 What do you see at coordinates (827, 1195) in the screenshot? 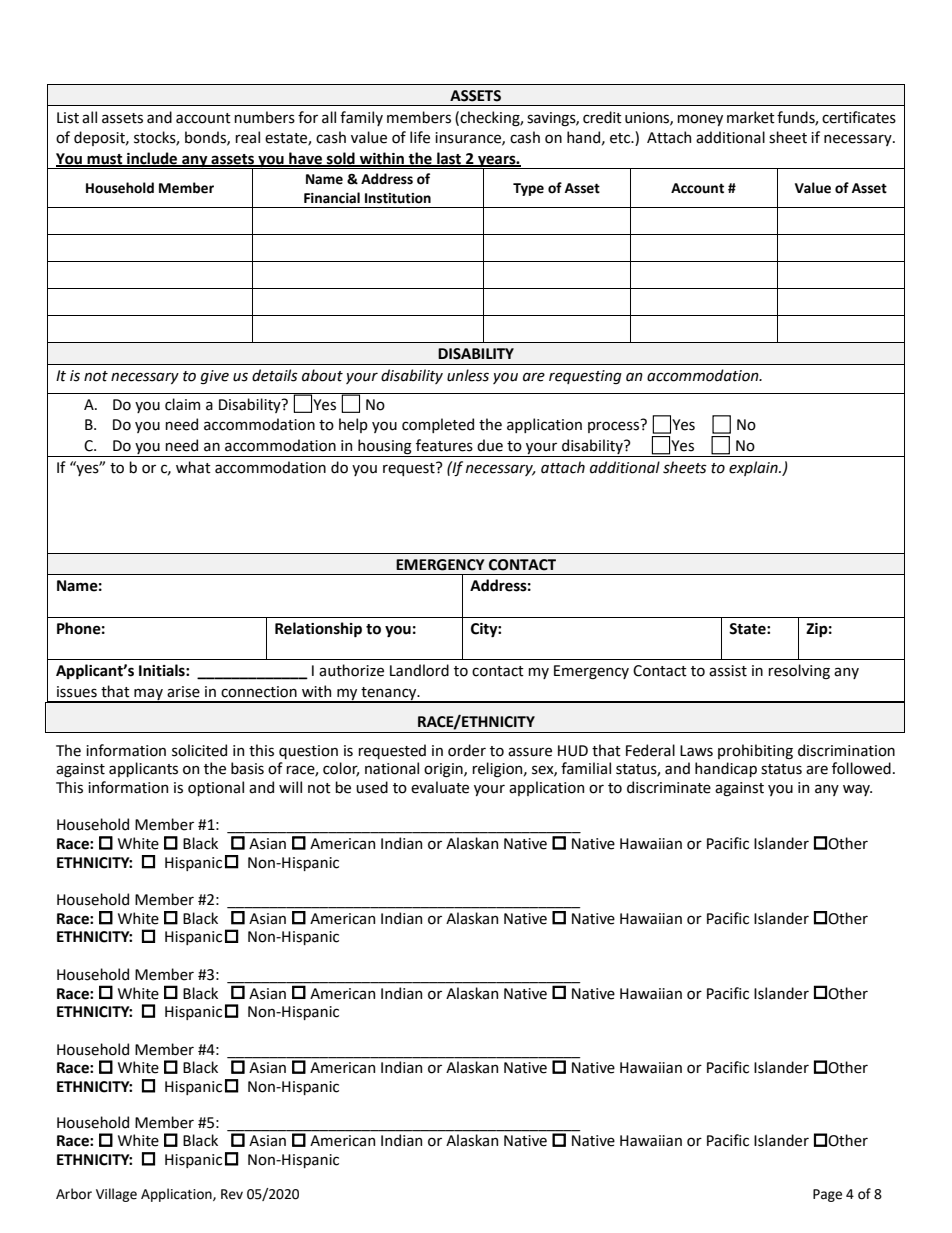
I see `Page` at bounding box center [827, 1195].
